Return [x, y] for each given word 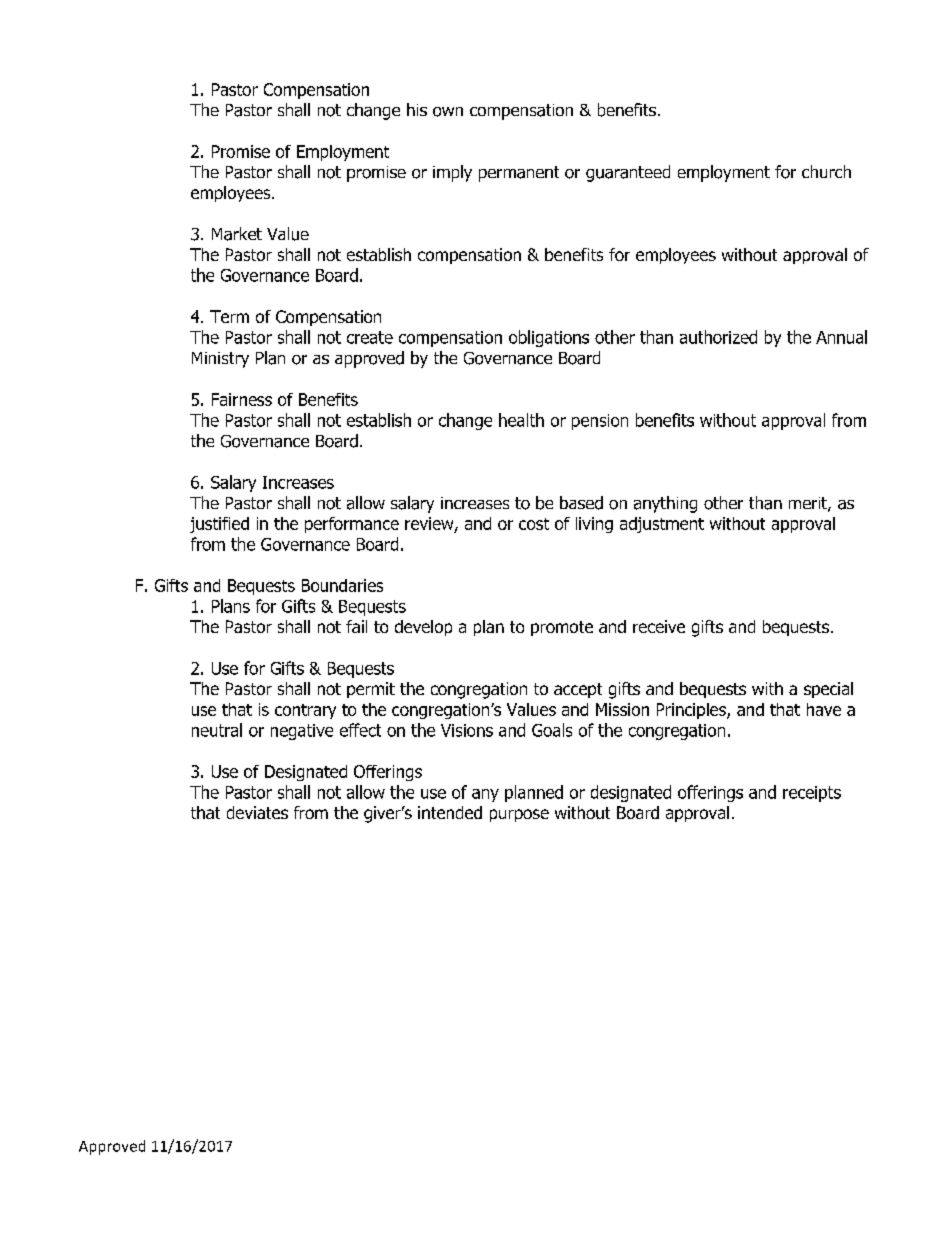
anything [665, 504]
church [826, 171]
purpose [519, 815]
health [521, 420]
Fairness [242, 399]
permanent [519, 174]
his [417, 109]
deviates [257, 812]
